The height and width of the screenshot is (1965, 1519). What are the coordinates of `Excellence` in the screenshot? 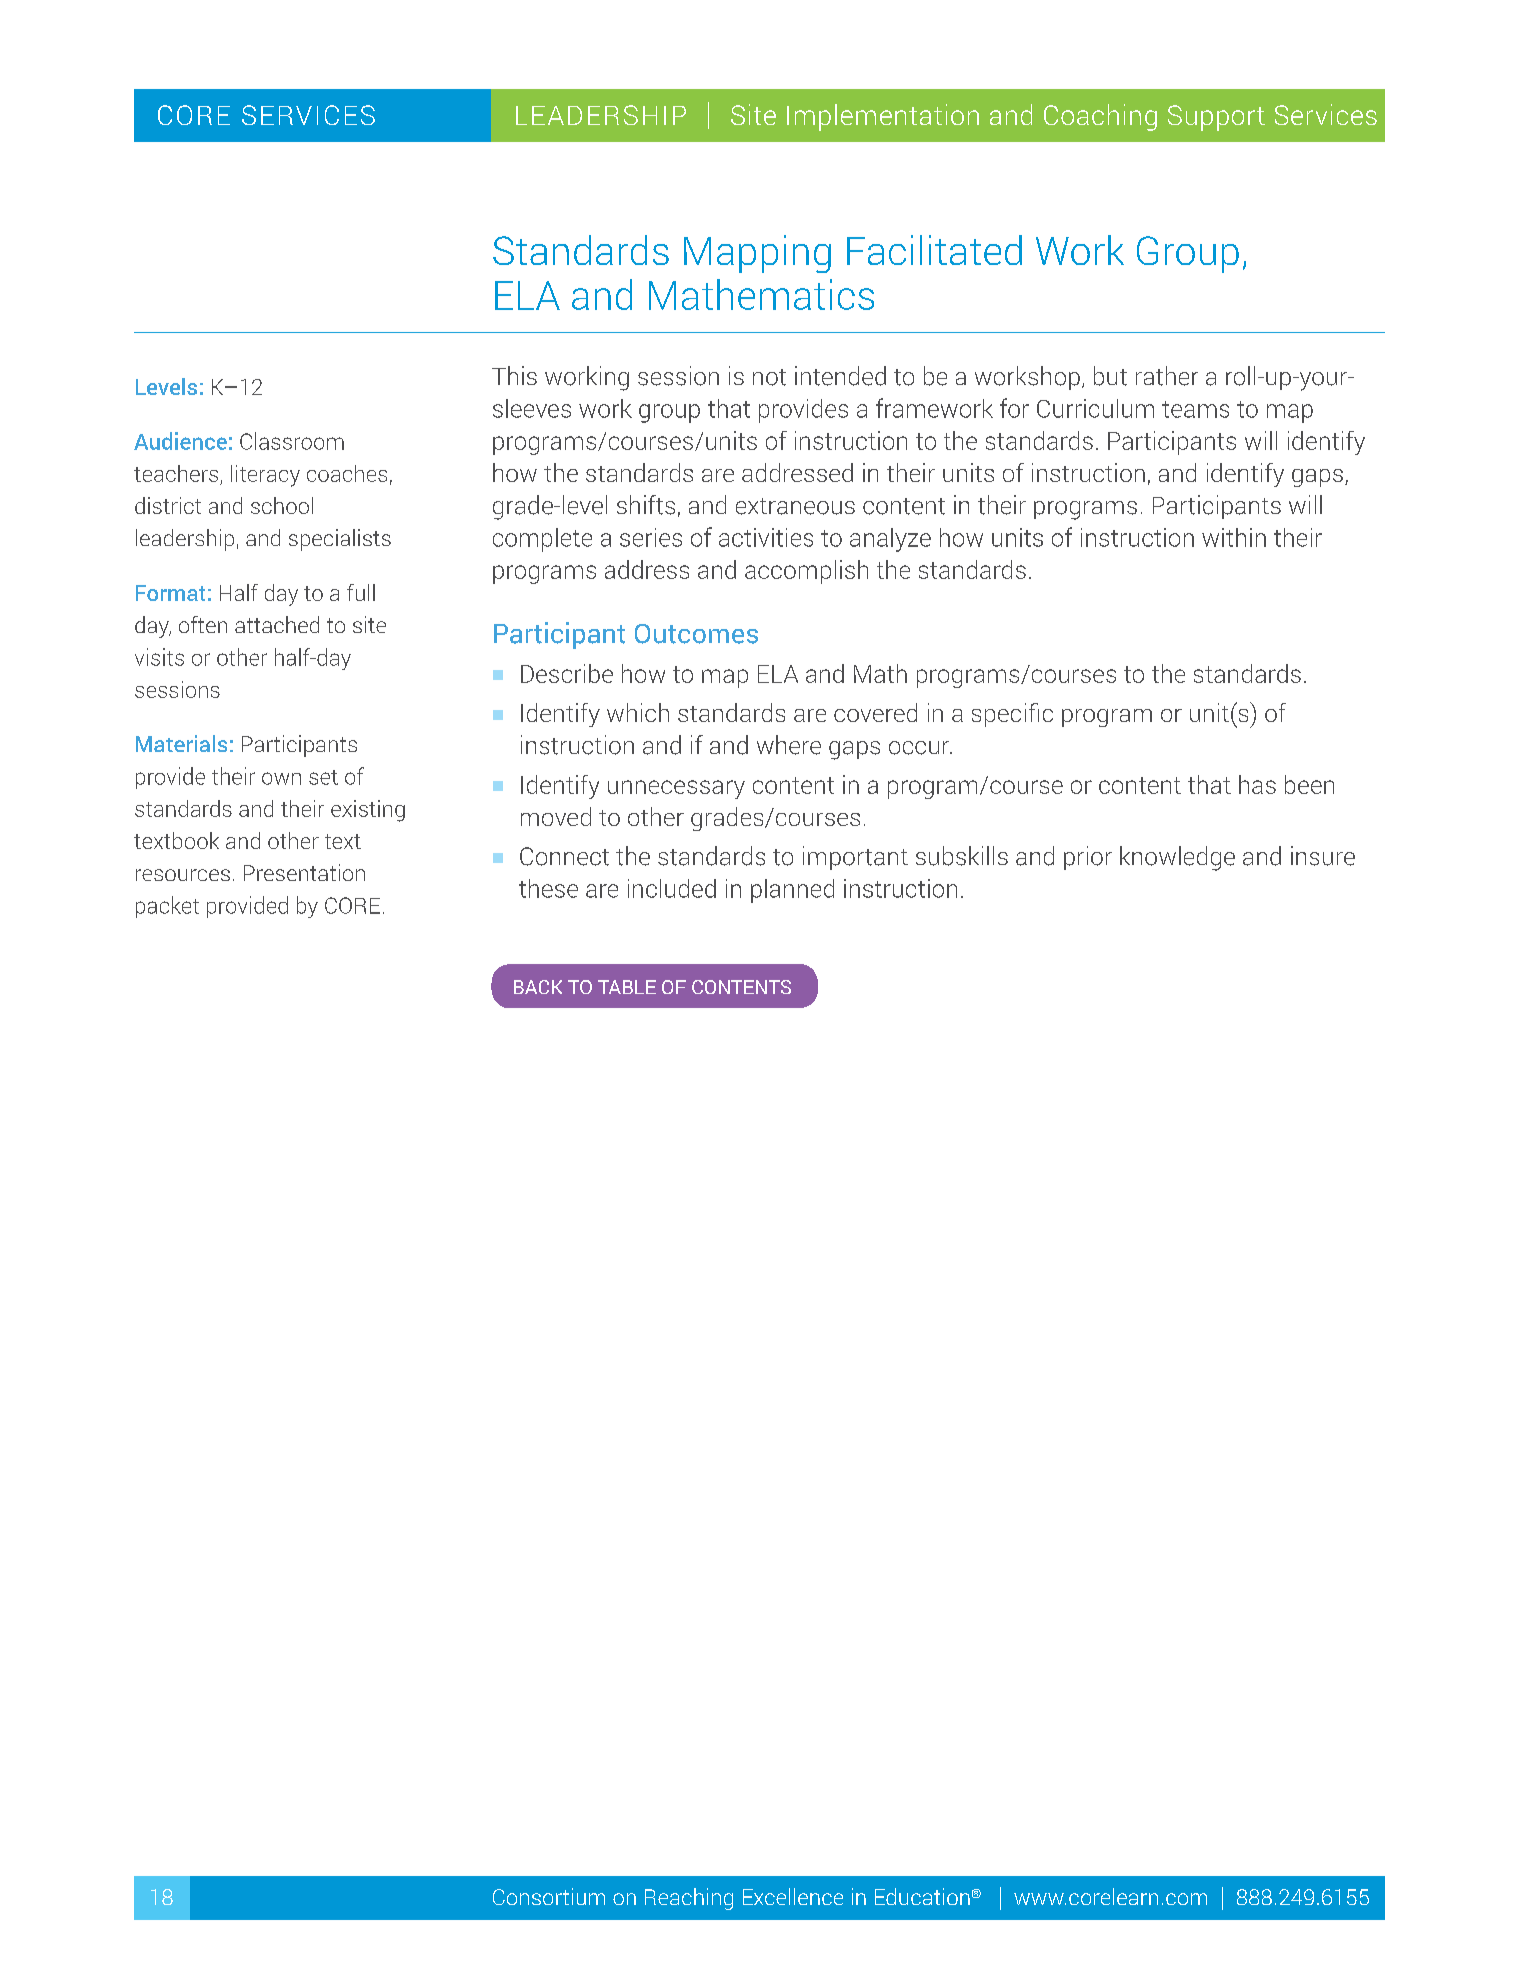 It's located at (793, 1896).
